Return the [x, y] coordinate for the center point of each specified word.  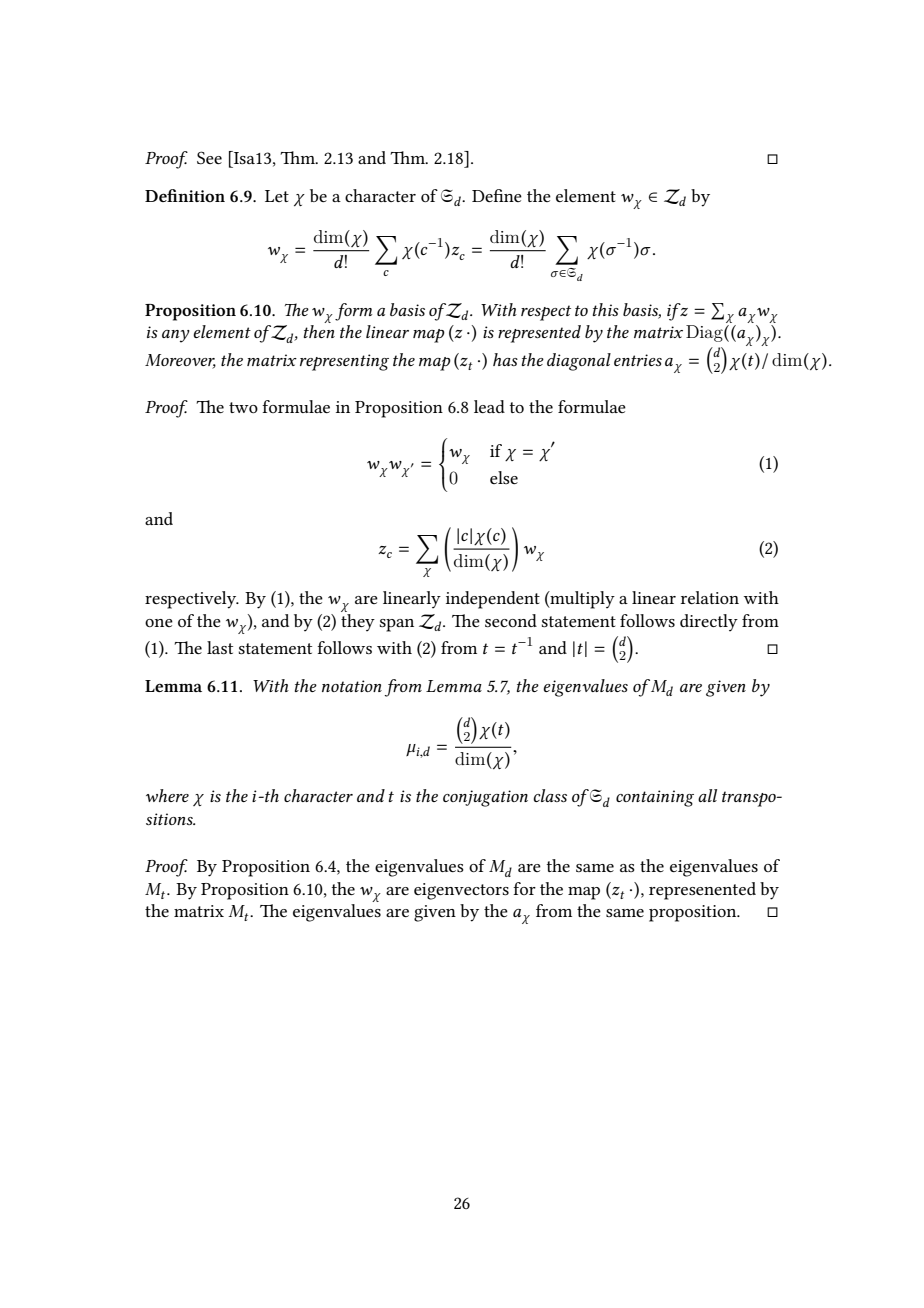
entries [638, 360]
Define [497, 195]
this [606, 309]
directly [709, 623]
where [167, 795]
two [243, 407]
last [220, 647]
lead [489, 406]
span [397, 625]
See [209, 157]
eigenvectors [461, 891]
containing [655, 798]
